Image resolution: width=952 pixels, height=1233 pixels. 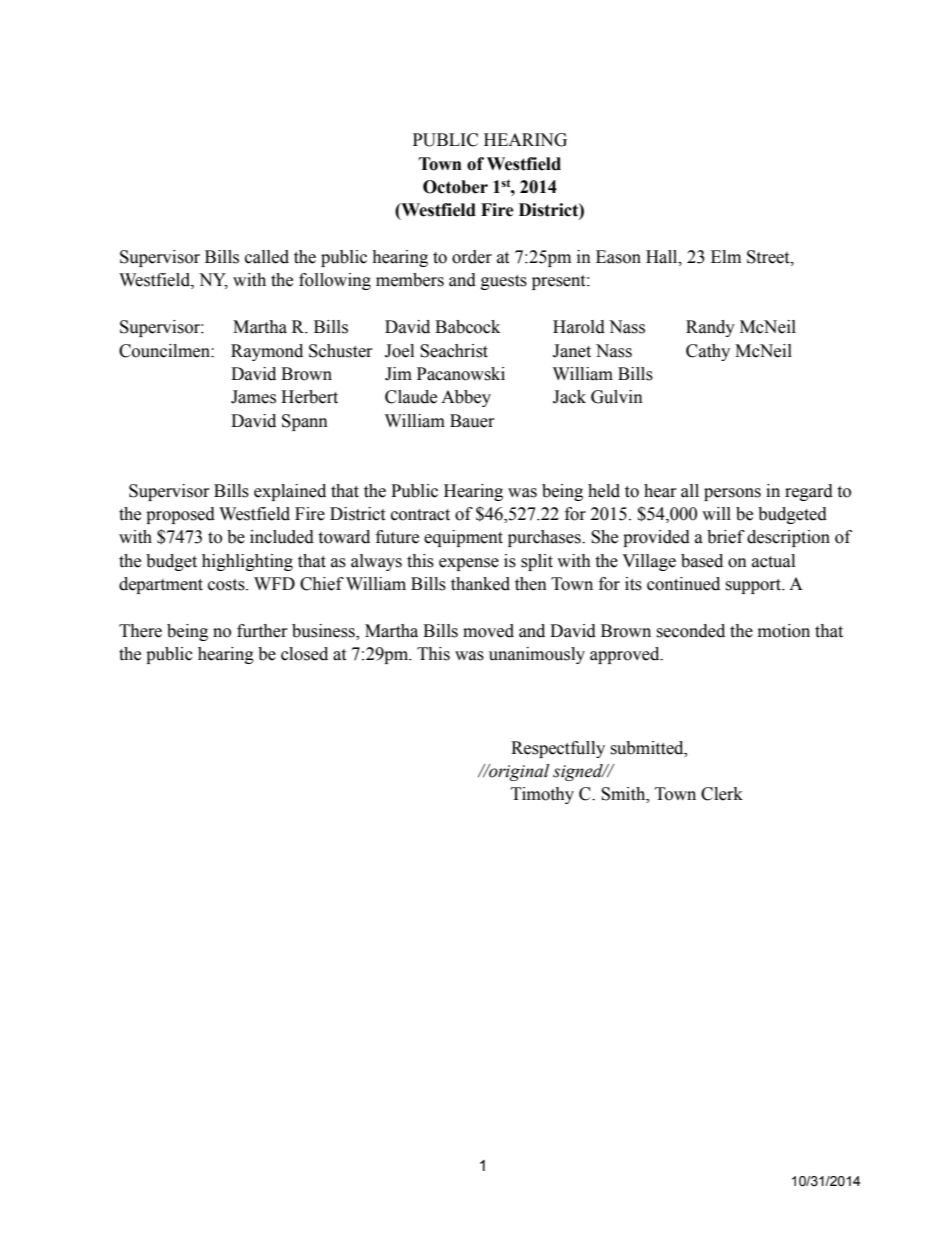 What do you see at coordinates (455, 187) in the page?
I see `October` at bounding box center [455, 187].
